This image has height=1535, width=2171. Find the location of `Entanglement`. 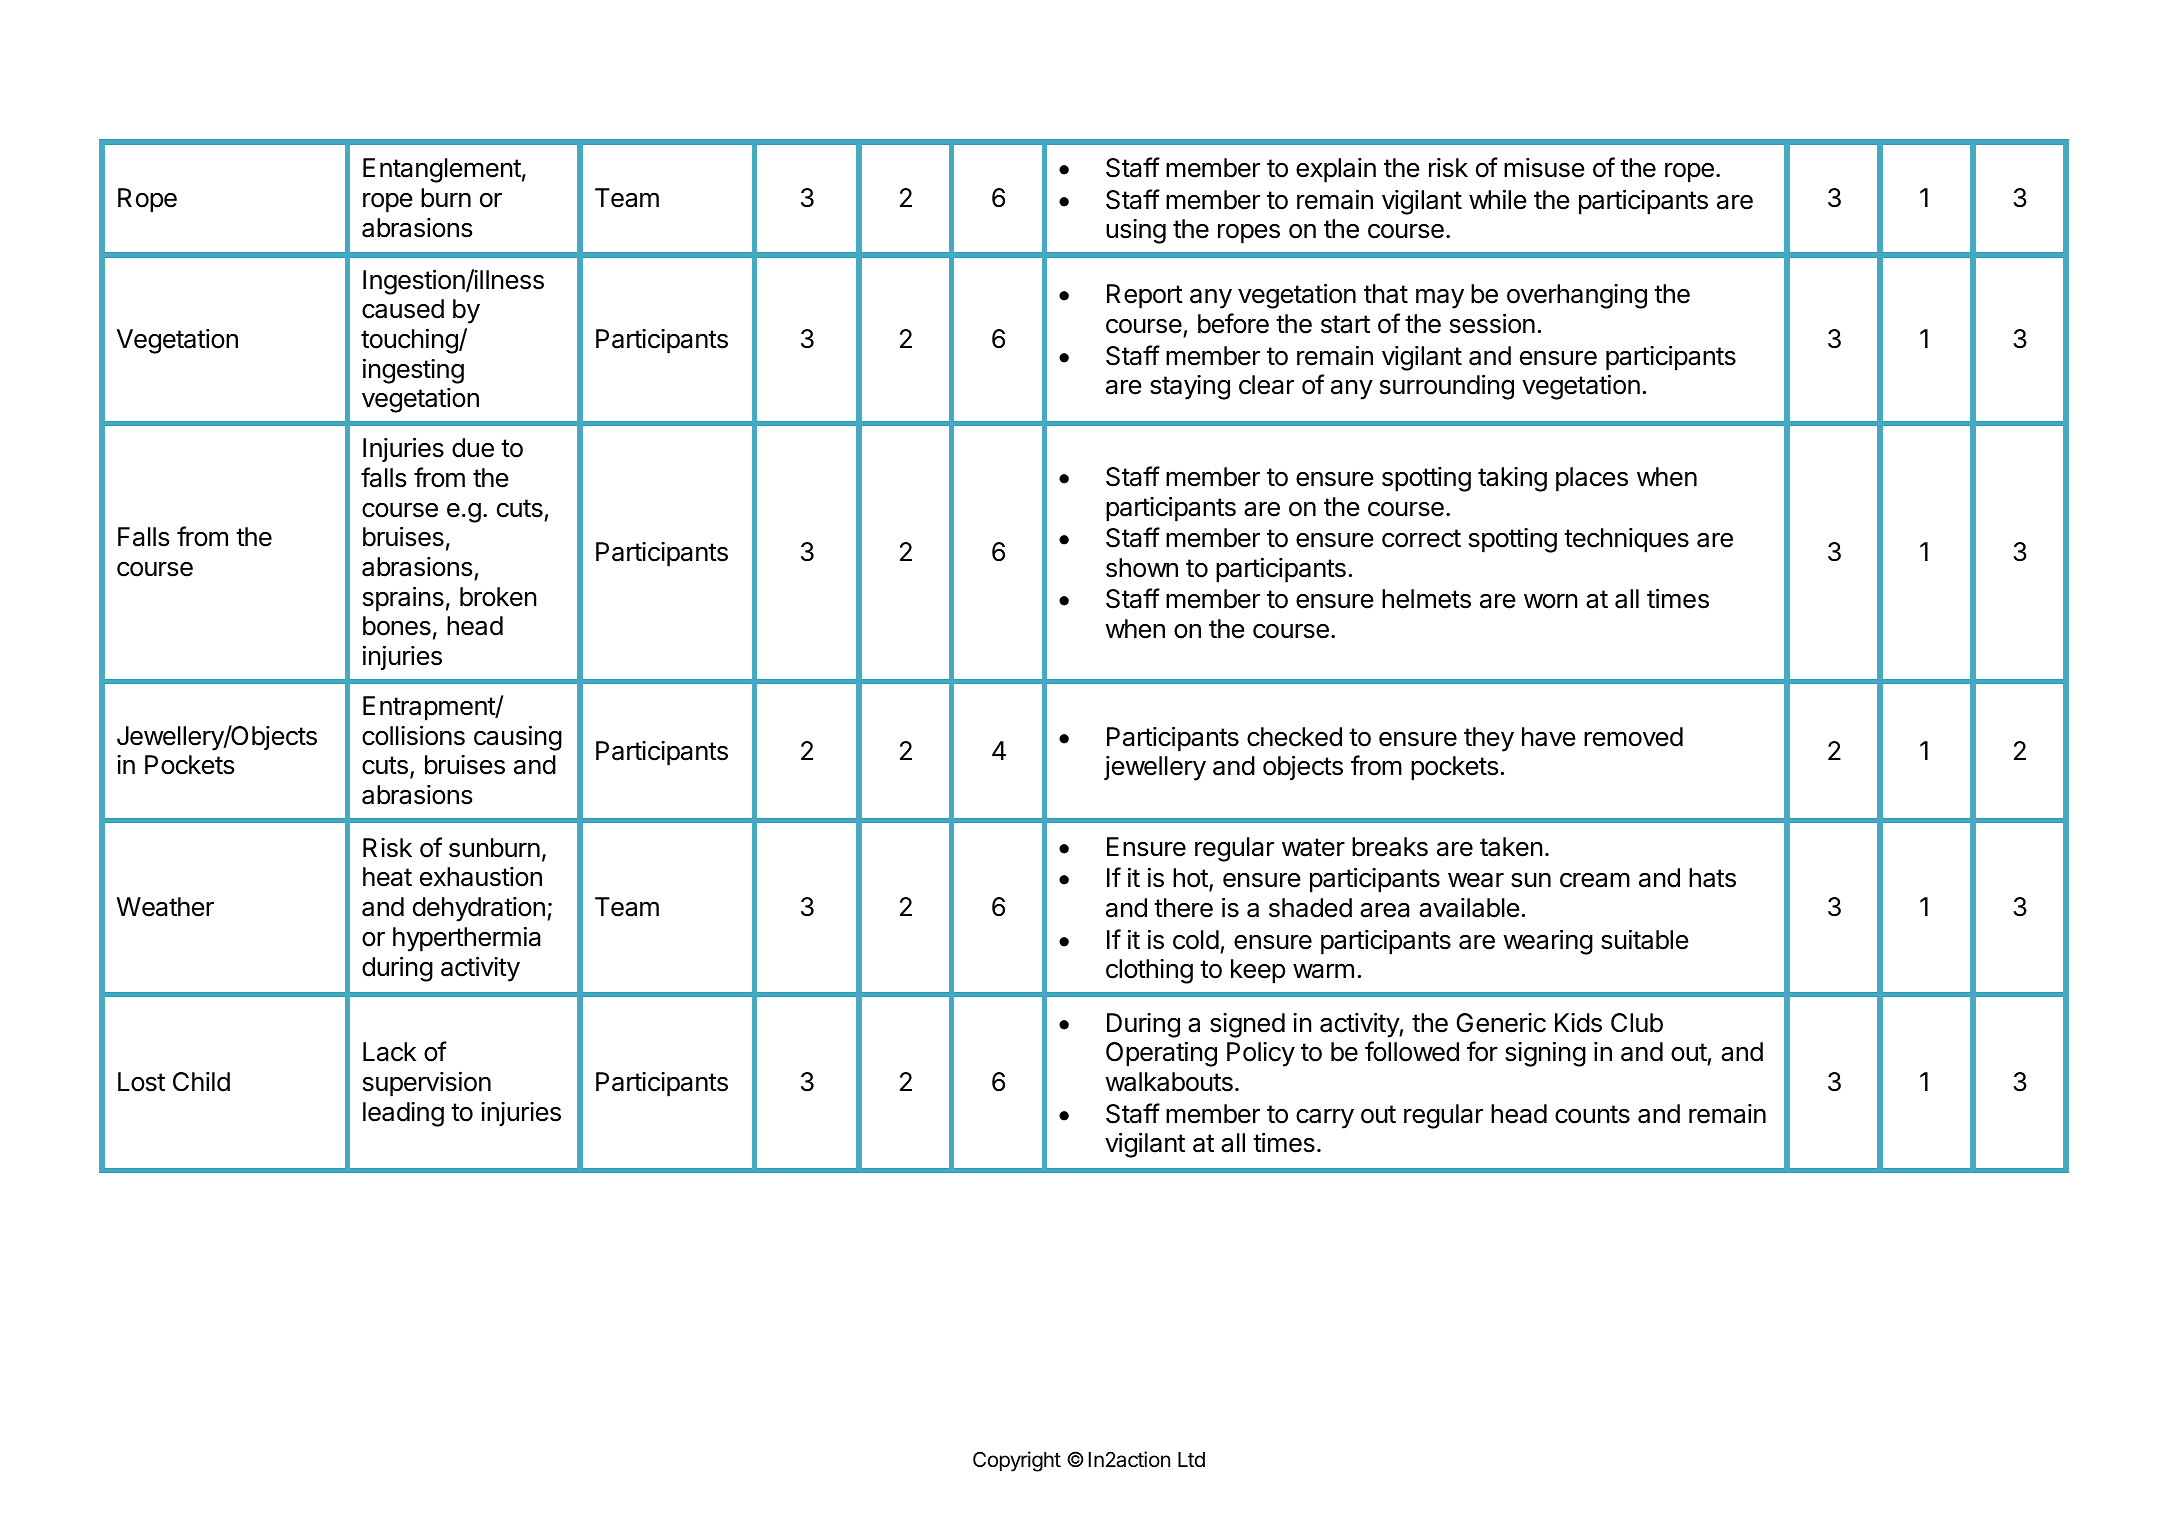

Entanglement is located at coordinates (442, 170).
